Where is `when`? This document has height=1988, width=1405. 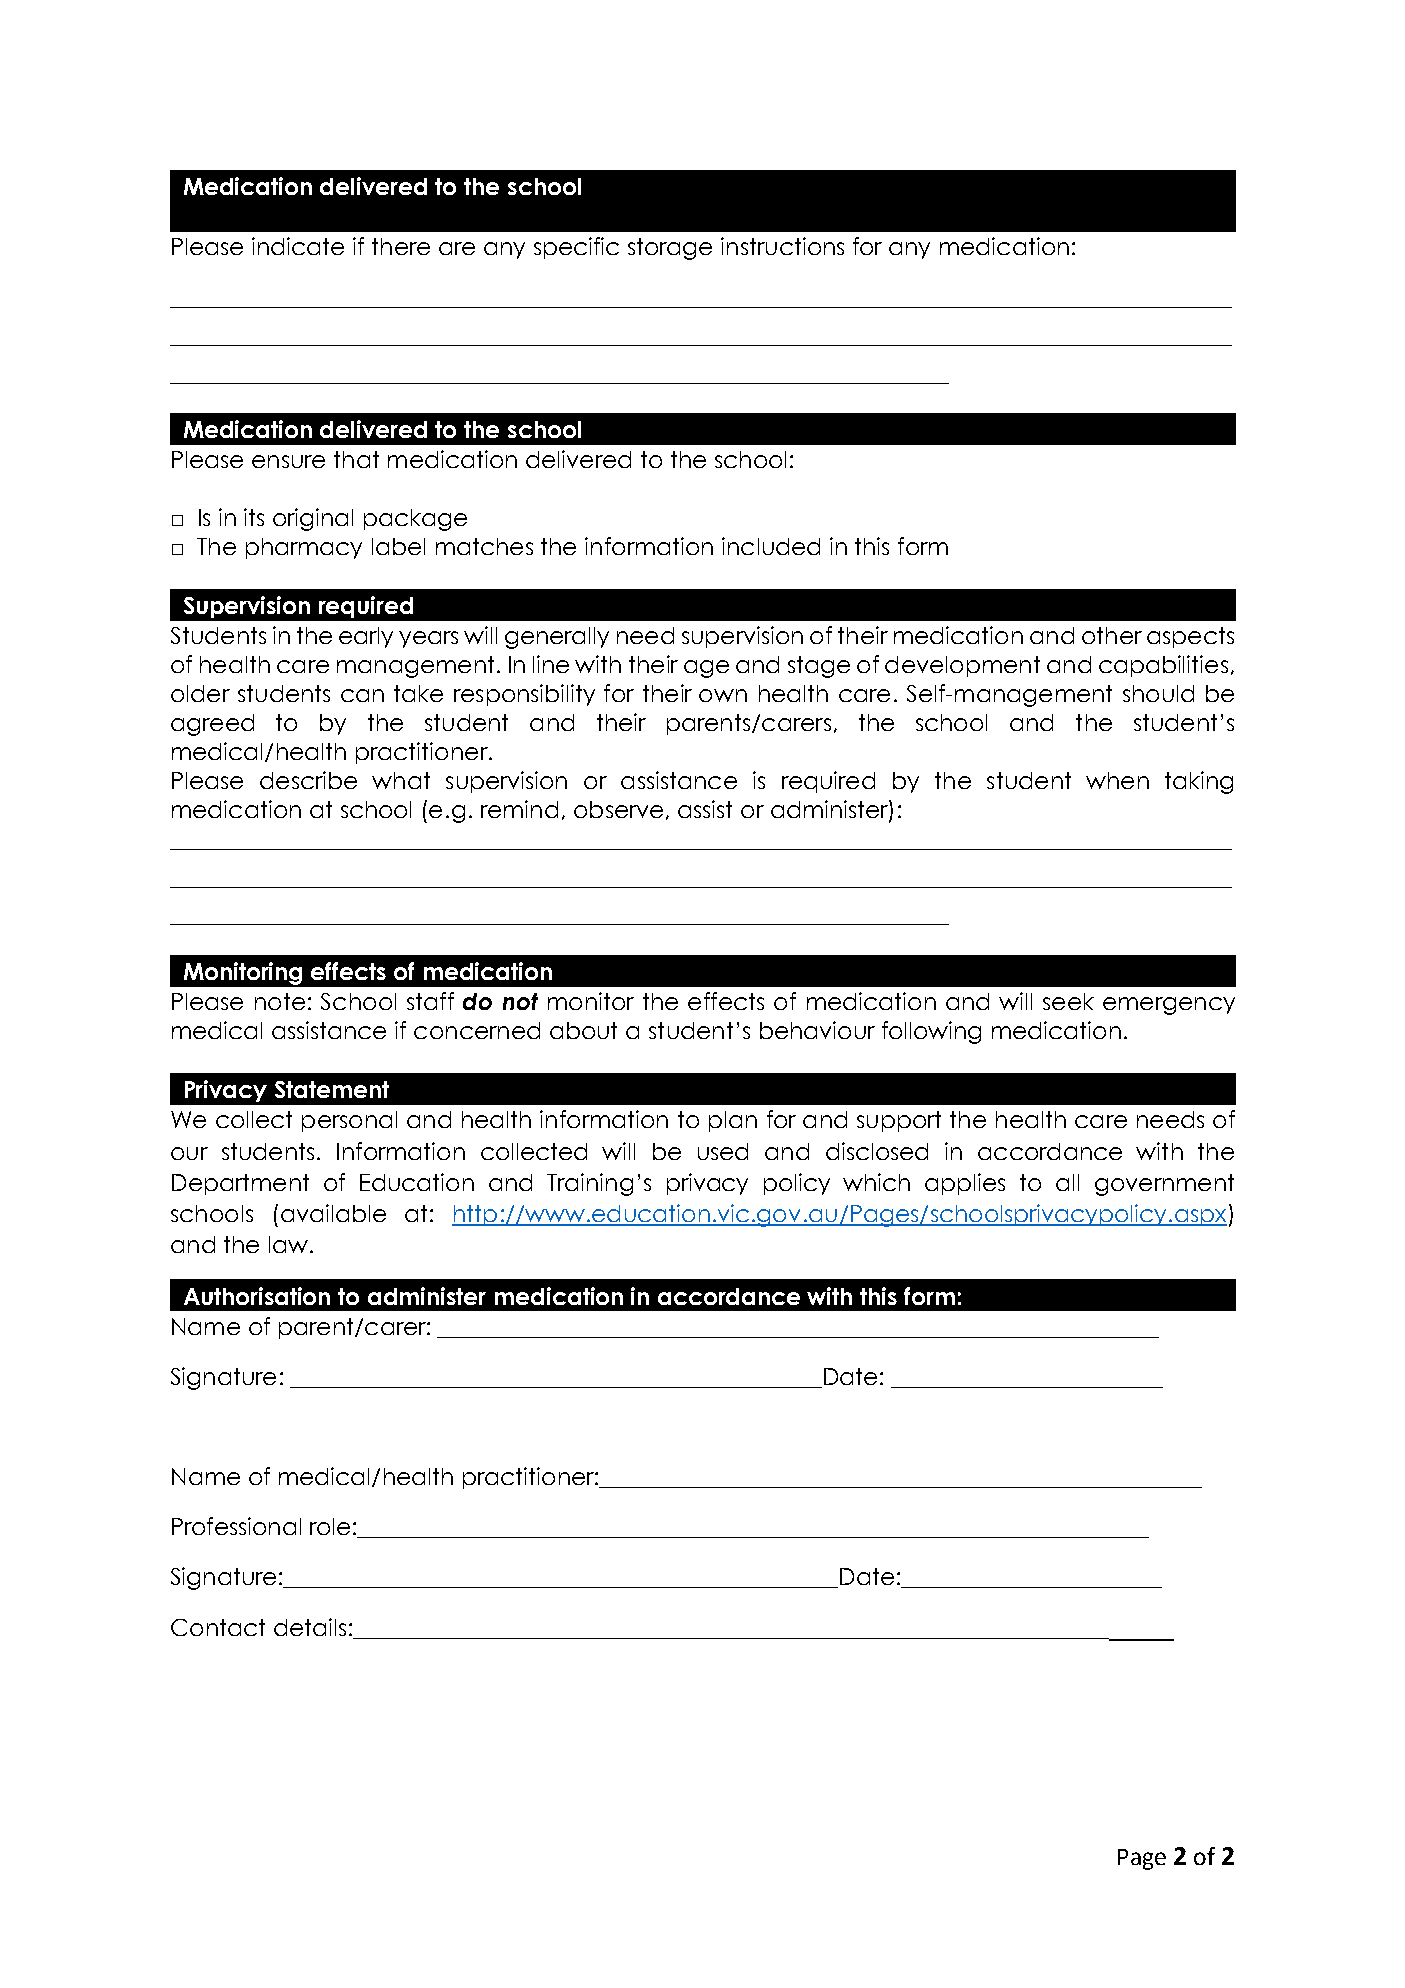 when is located at coordinates (1117, 780).
